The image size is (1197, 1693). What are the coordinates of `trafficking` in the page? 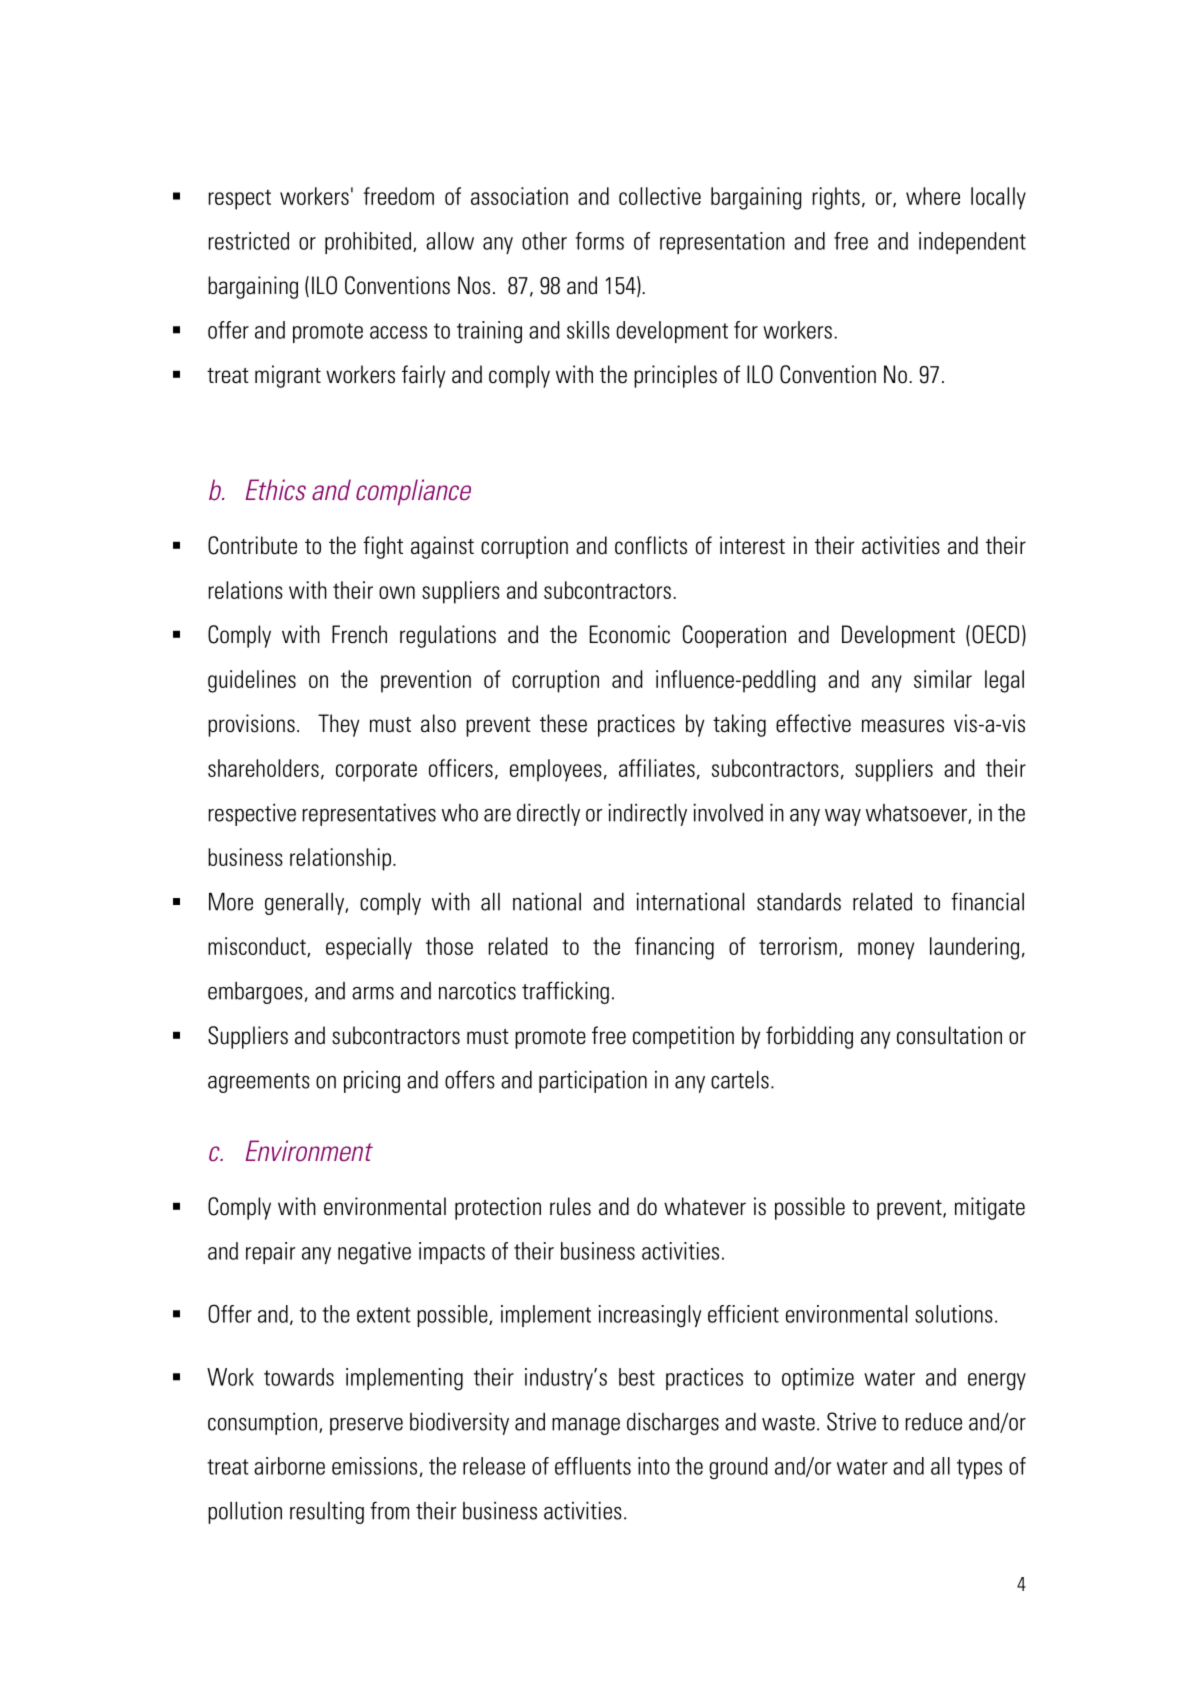 It's located at (565, 992).
